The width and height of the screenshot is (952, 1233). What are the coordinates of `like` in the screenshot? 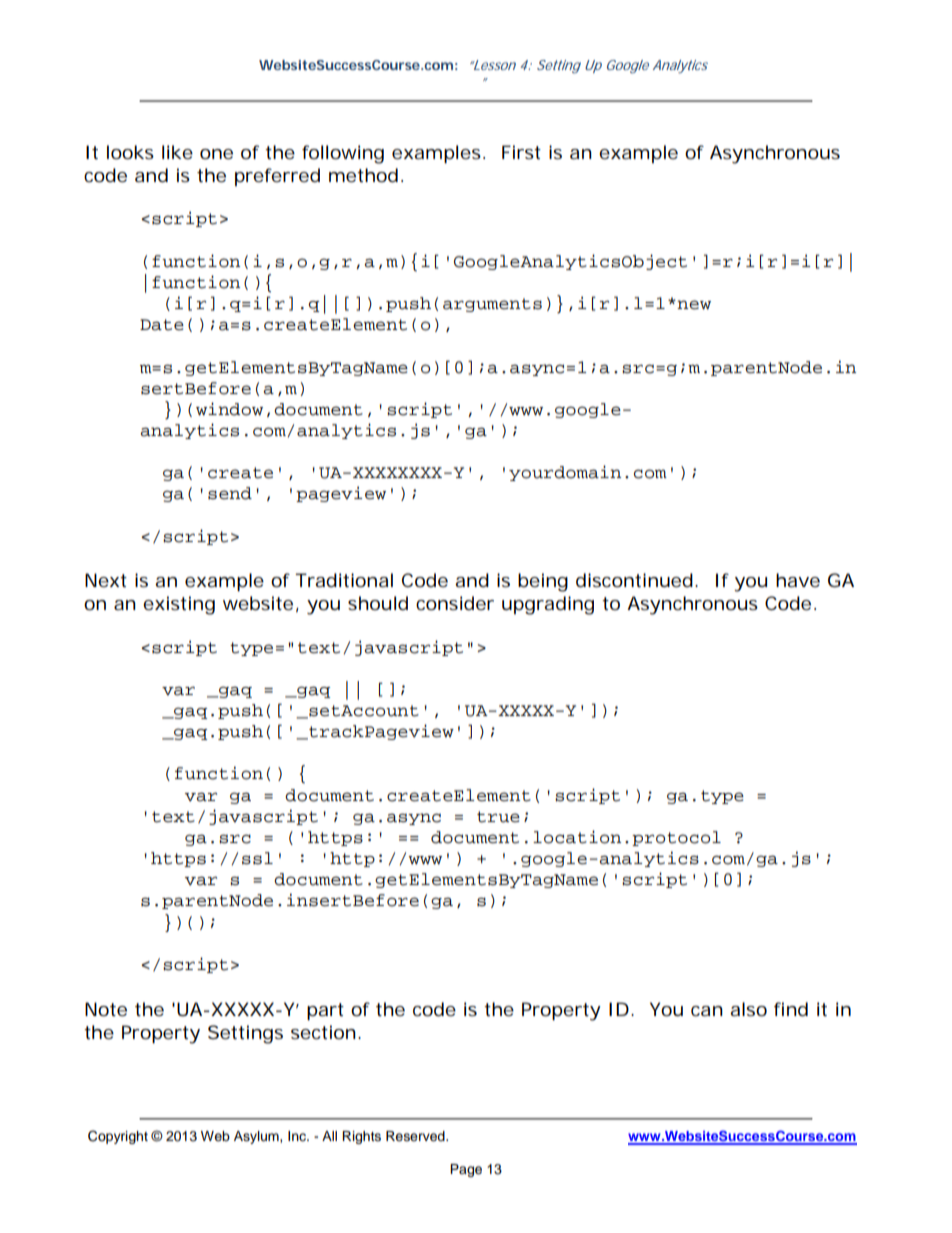 It's located at (177, 152).
